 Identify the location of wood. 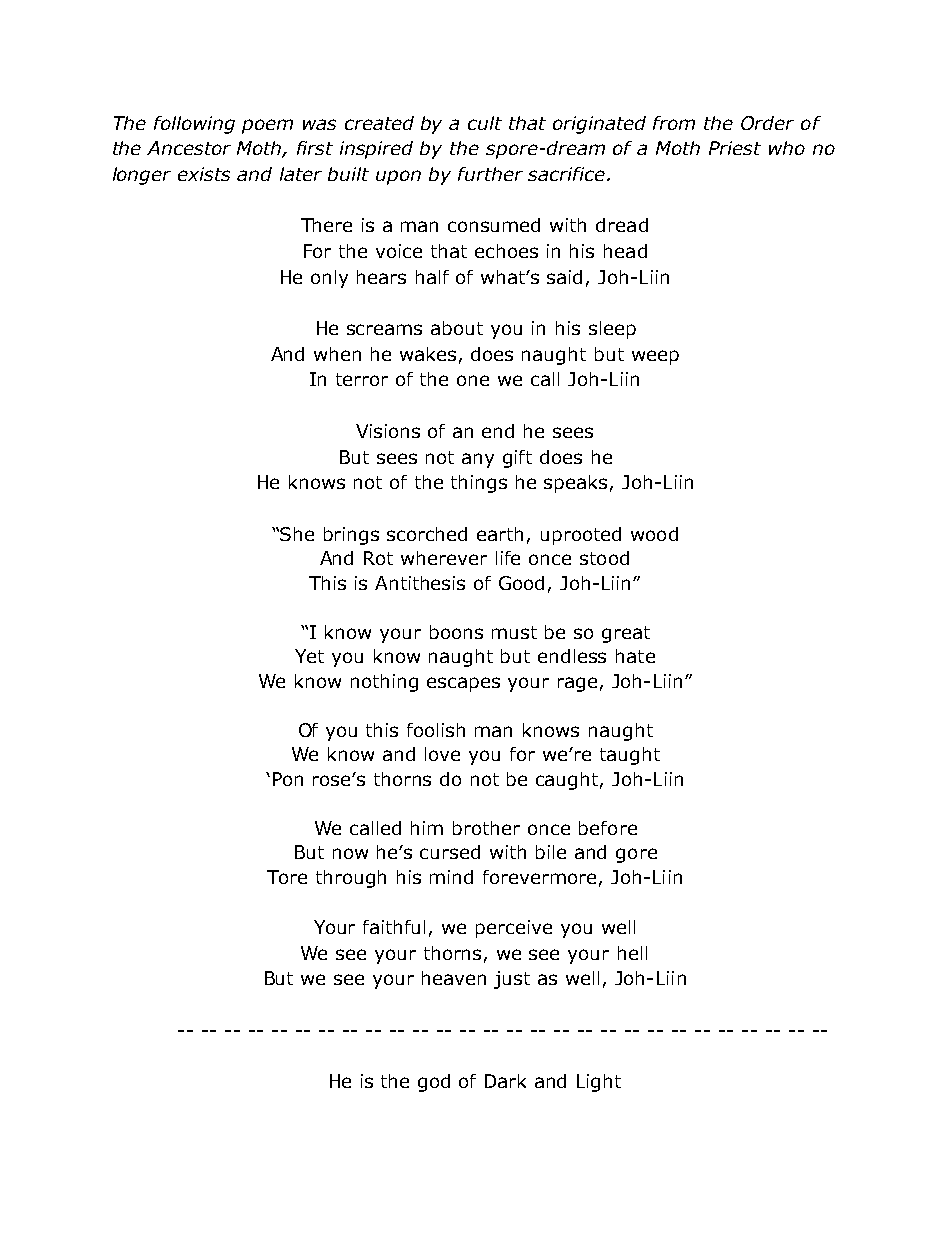
(654, 534).
